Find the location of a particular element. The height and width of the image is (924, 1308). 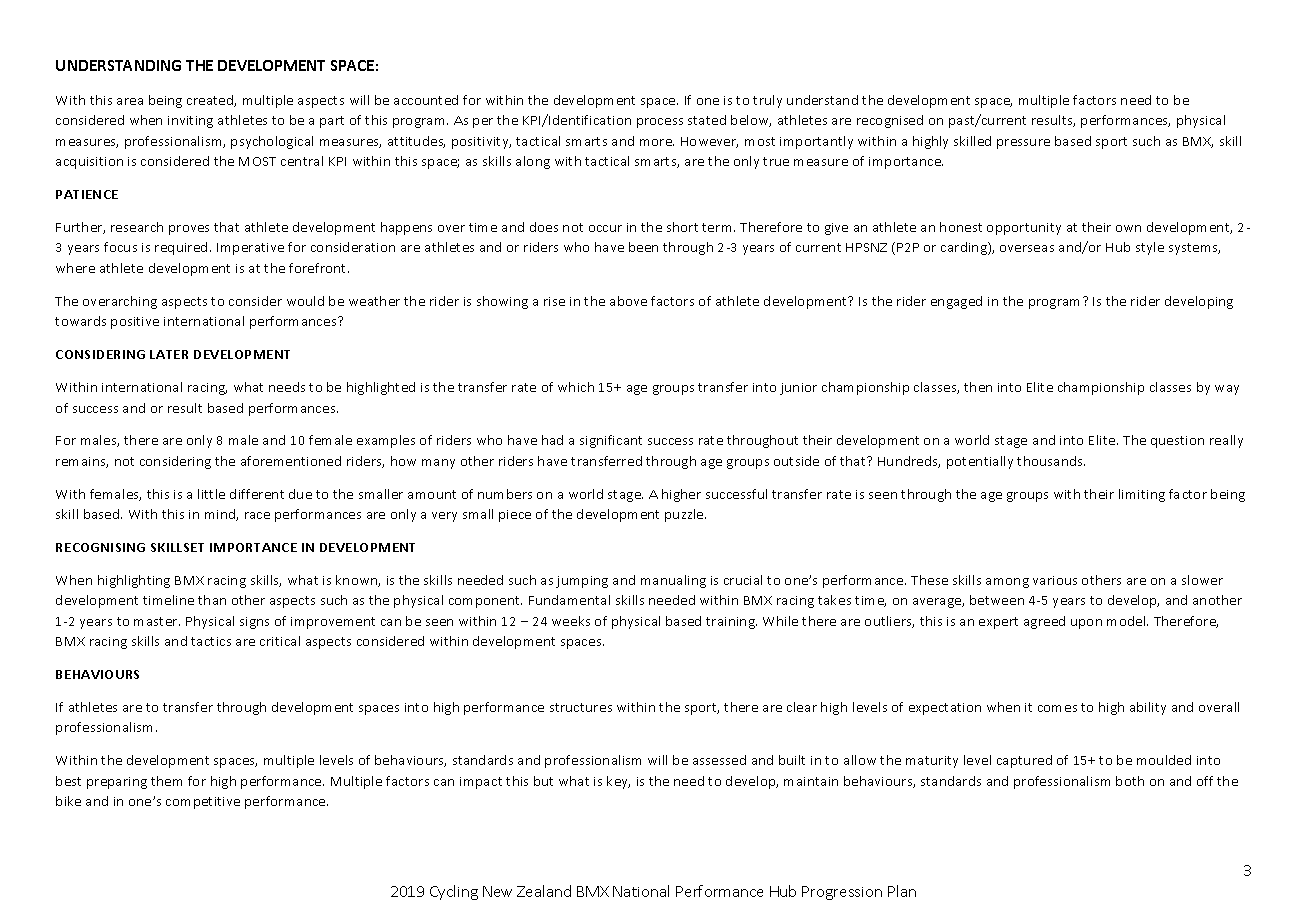

pressure is located at coordinates (1023, 144).
